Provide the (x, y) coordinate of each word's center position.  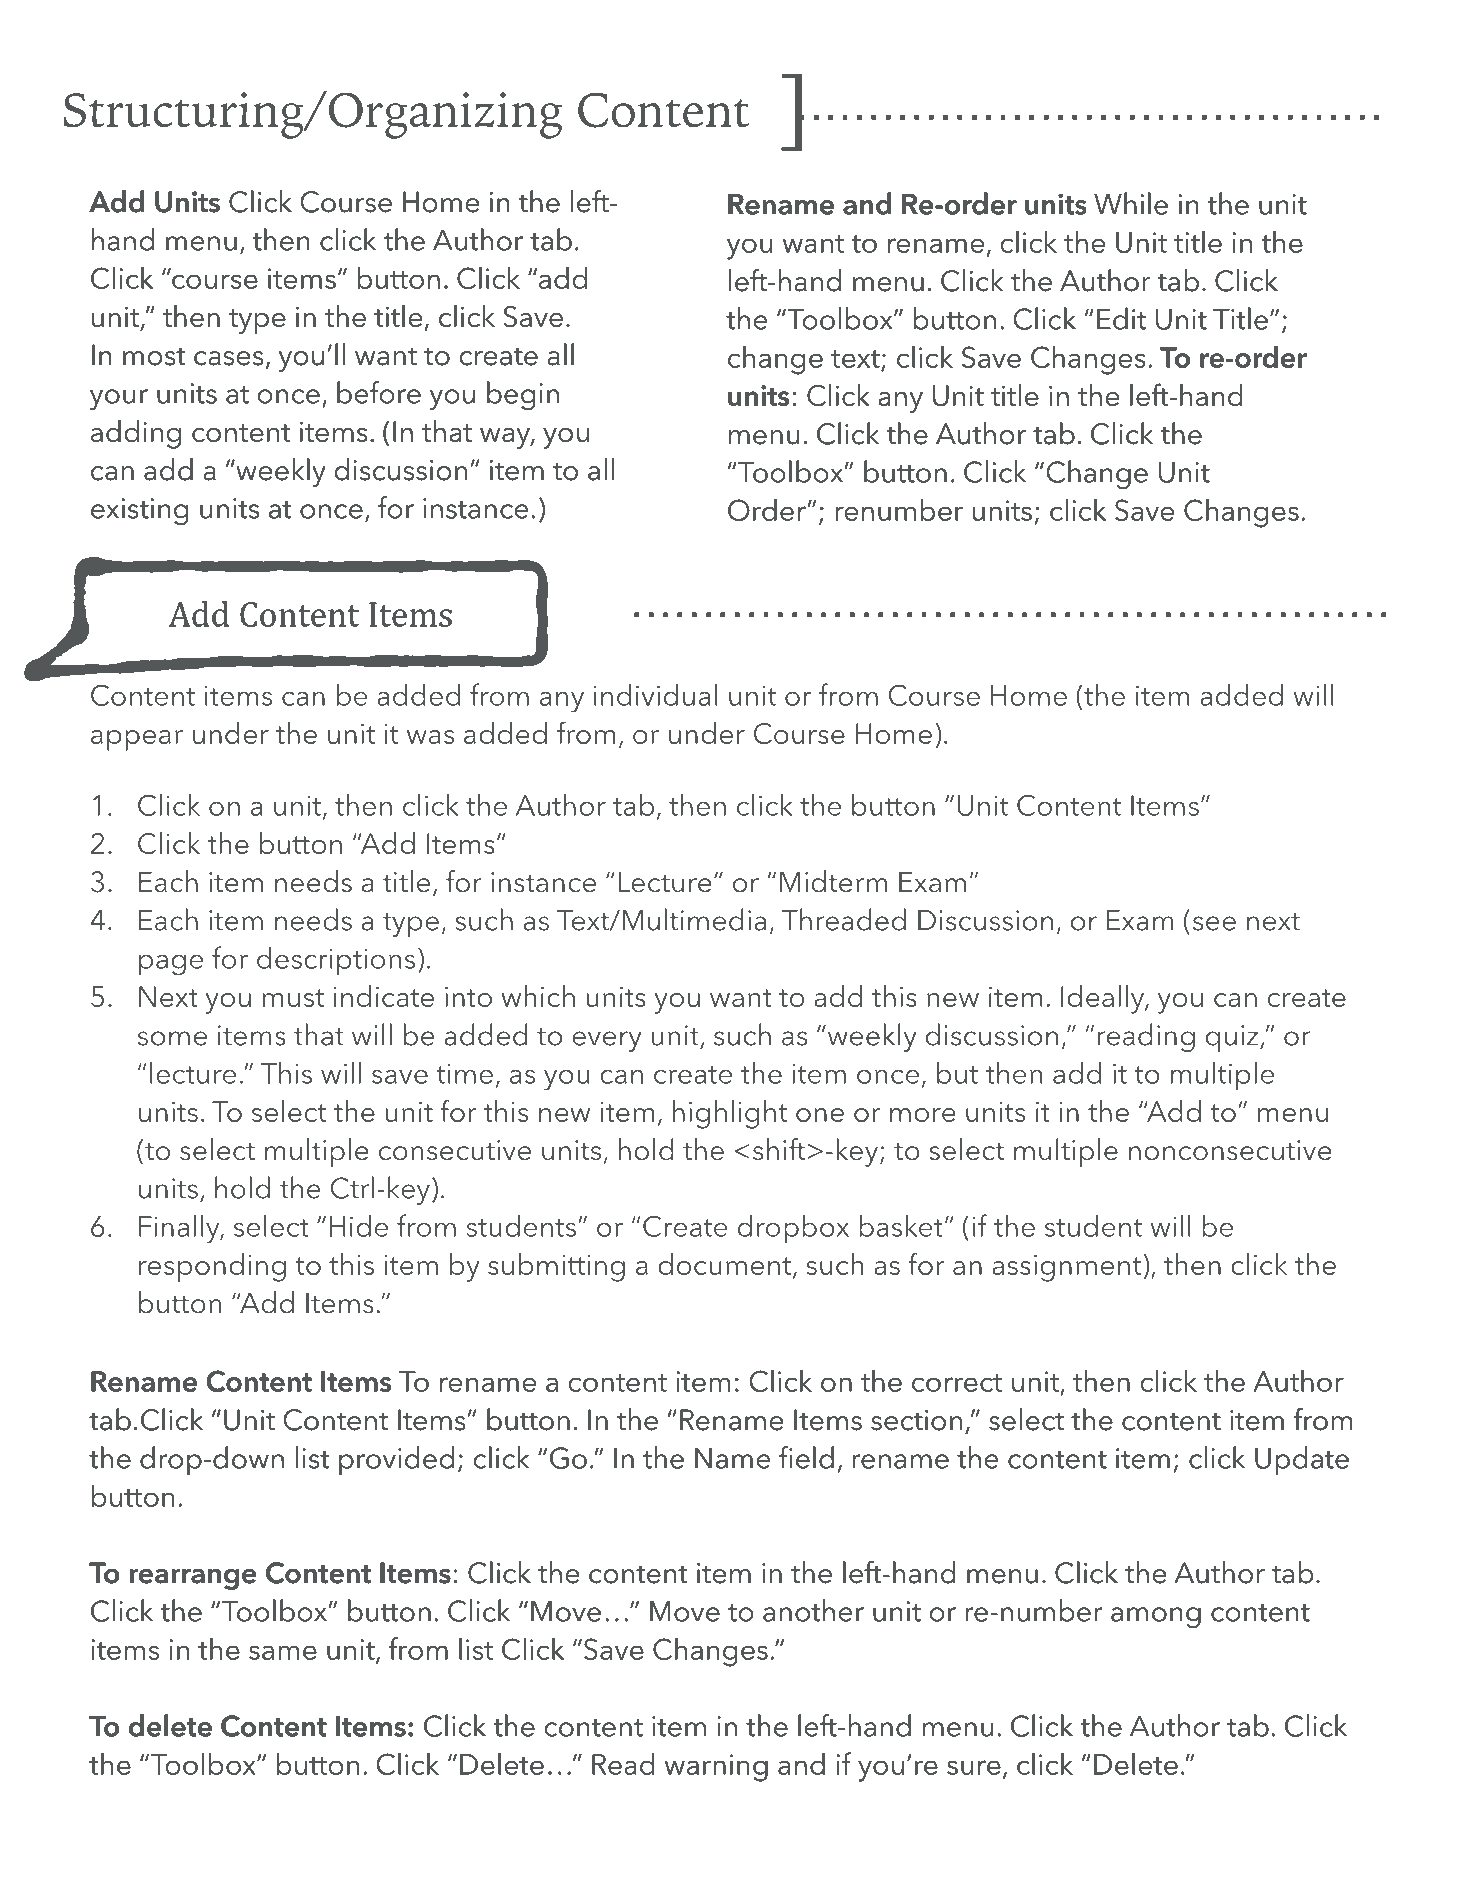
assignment (1066, 1268)
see (1214, 923)
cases (228, 358)
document (724, 1264)
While (1131, 203)
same (282, 1653)
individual (655, 695)
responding (212, 1267)
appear (137, 740)
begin (523, 395)
